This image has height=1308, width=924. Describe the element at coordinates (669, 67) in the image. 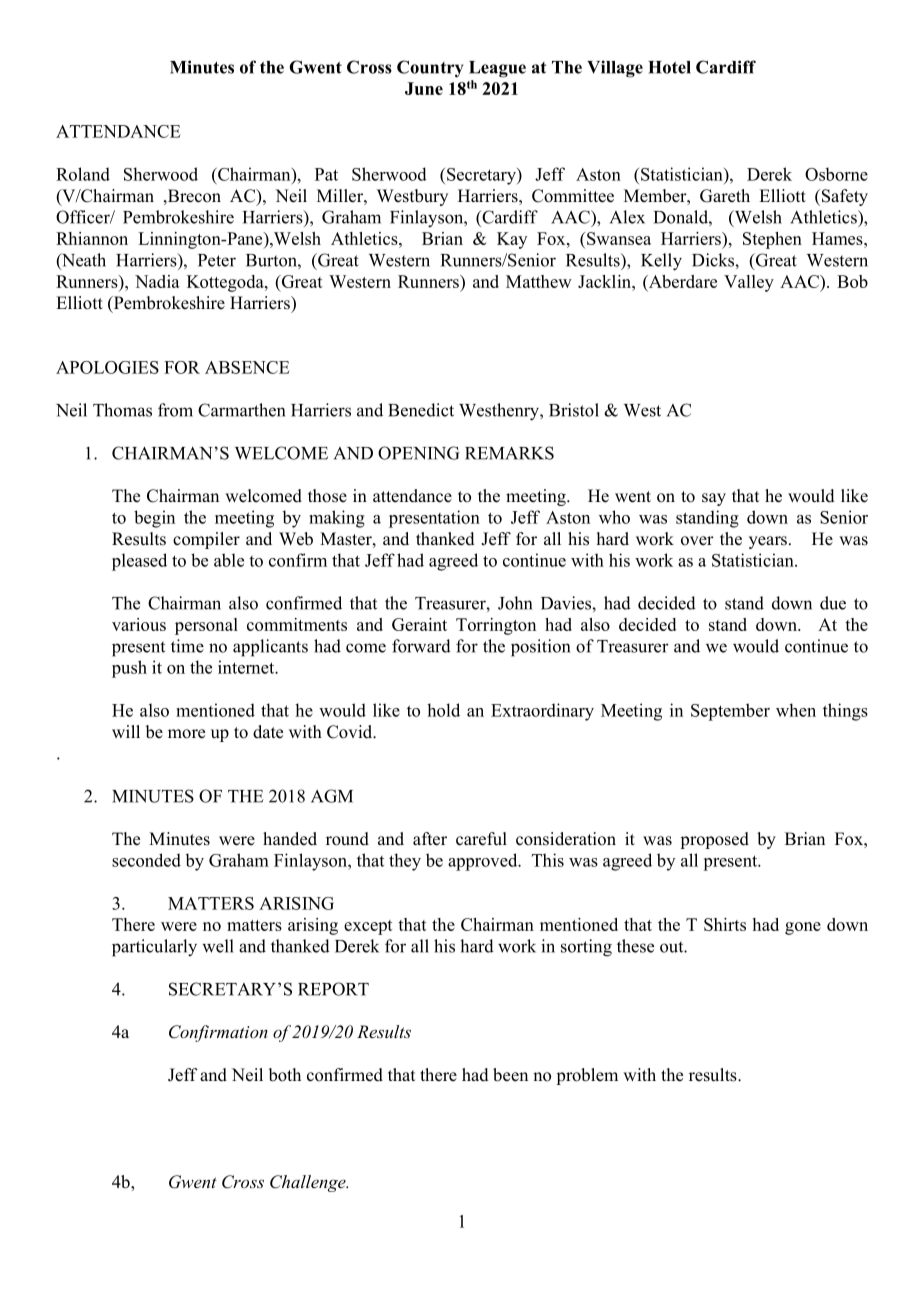

I see `Hotel` at that location.
